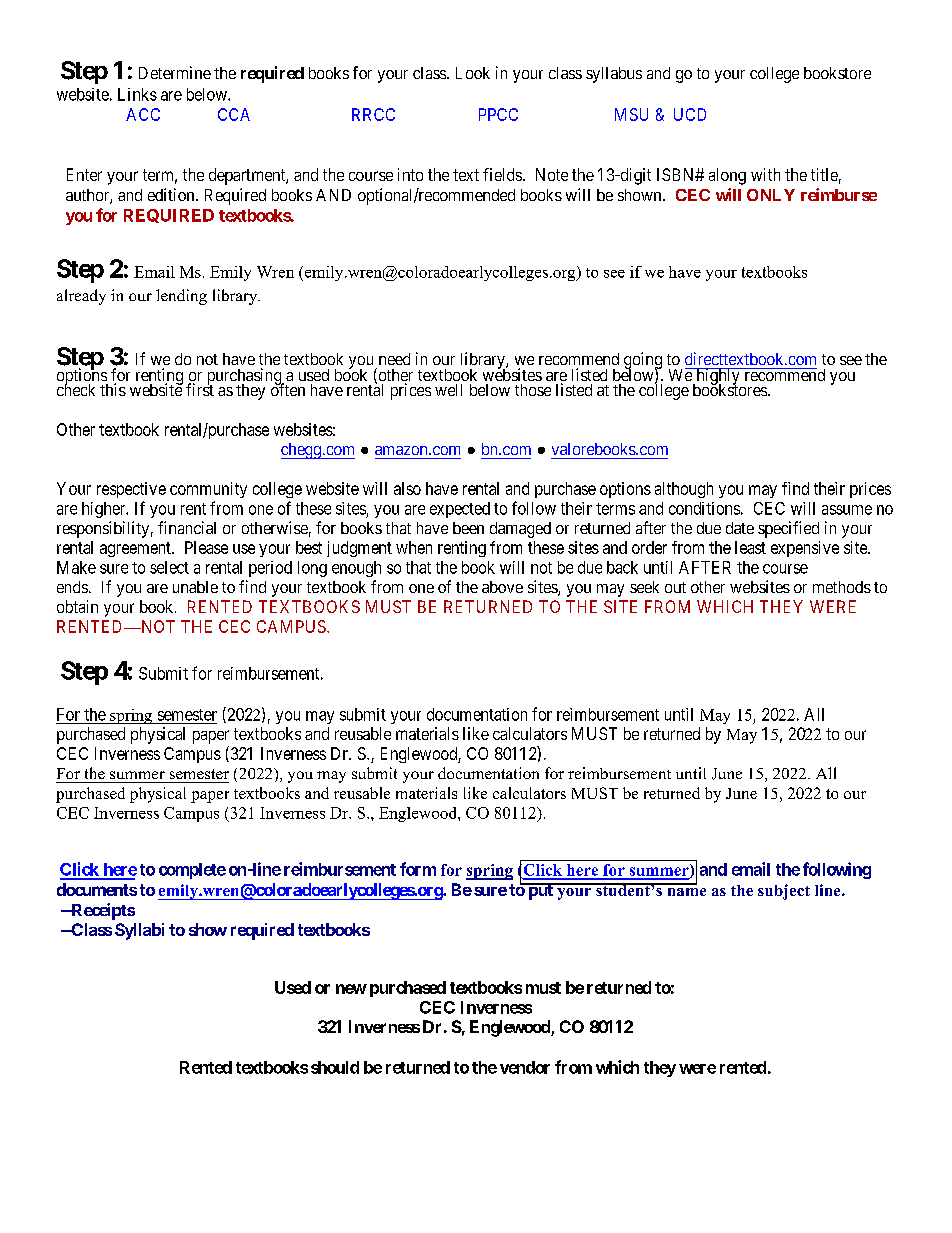 The height and width of the document is (1233, 952). I want to click on obtain, so click(77, 606).
